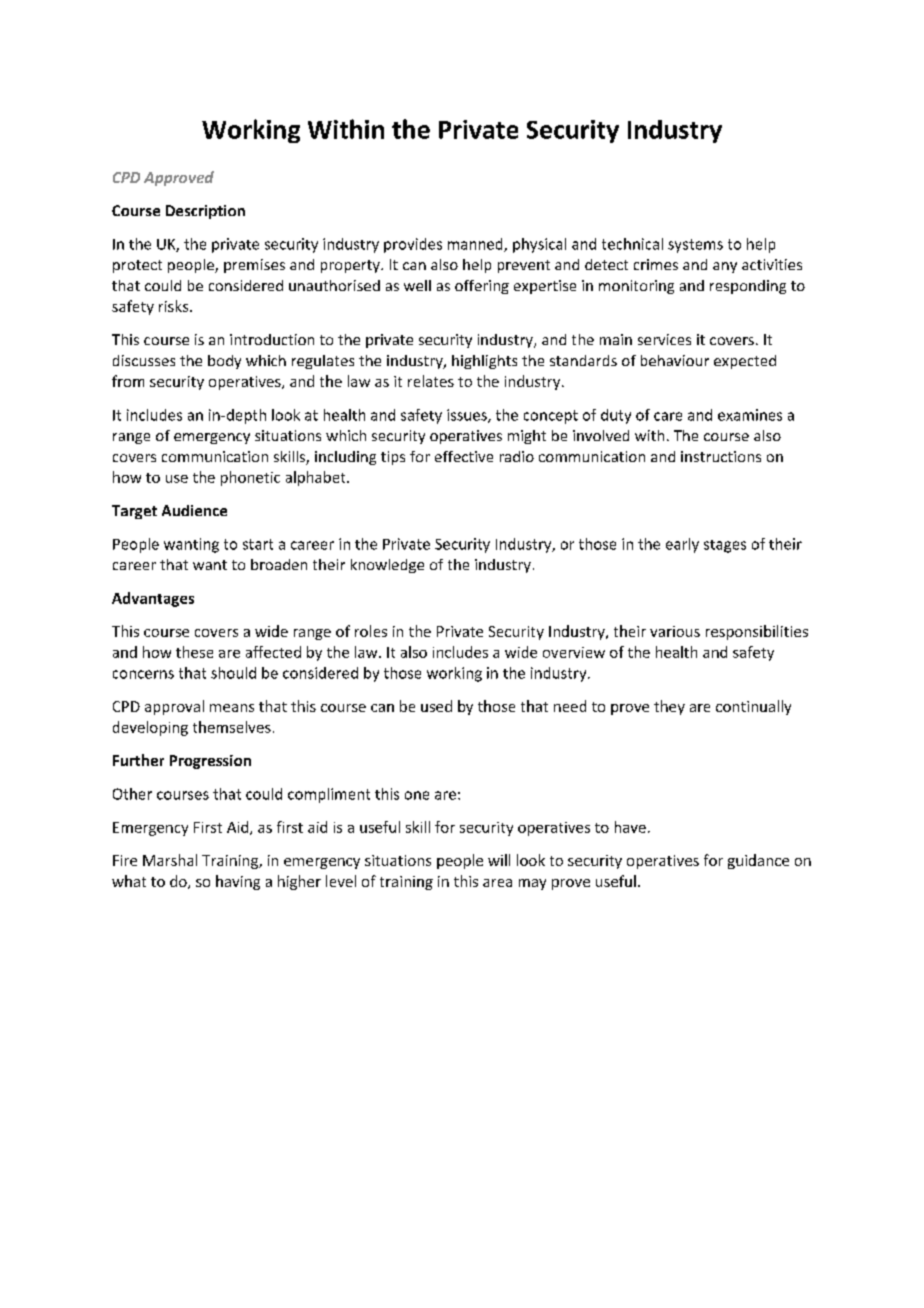  What do you see at coordinates (224, 362) in the screenshot?
I see `body` at bounding box center [224, 362].
